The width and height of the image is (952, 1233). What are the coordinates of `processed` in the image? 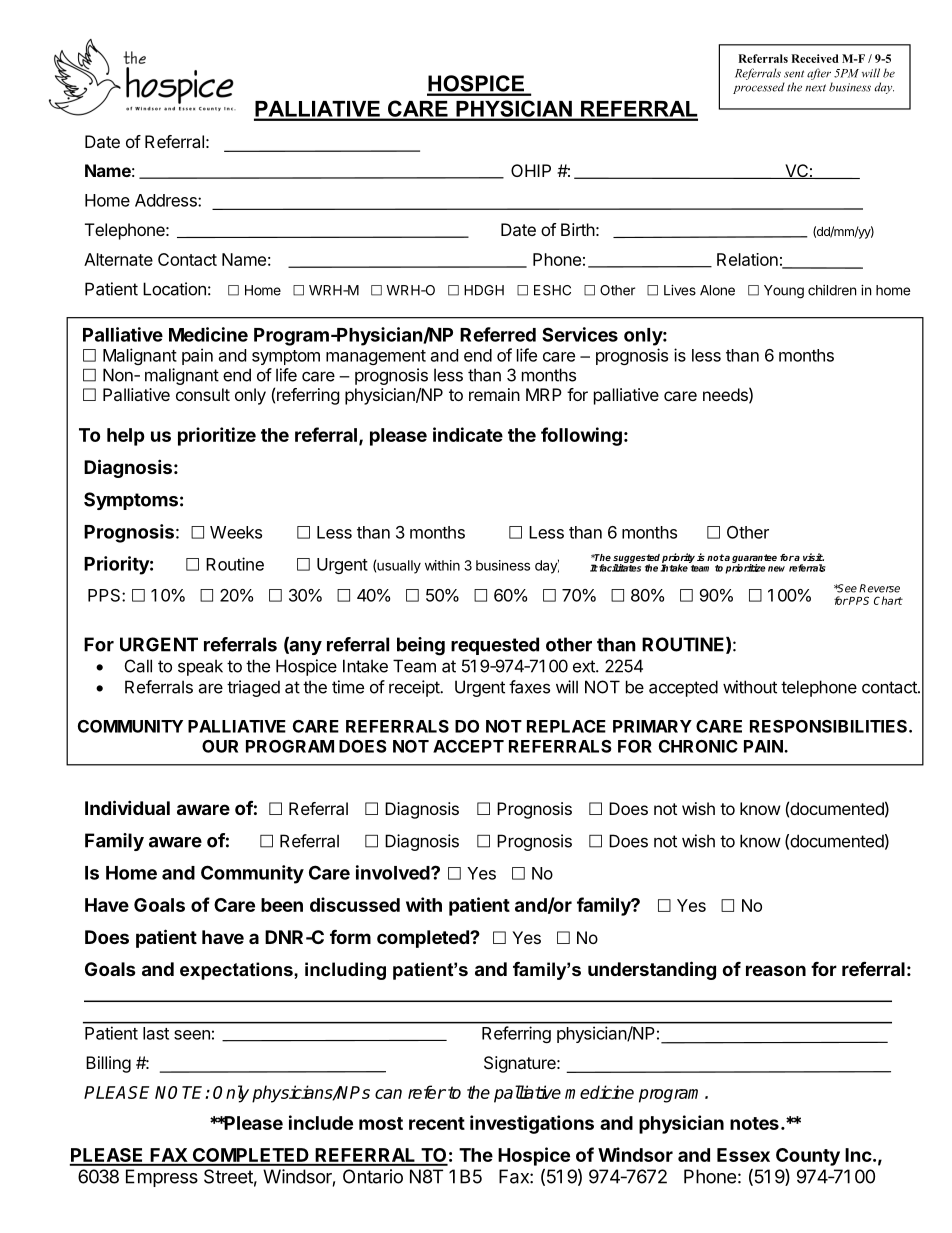 It's located at (759, 88).
